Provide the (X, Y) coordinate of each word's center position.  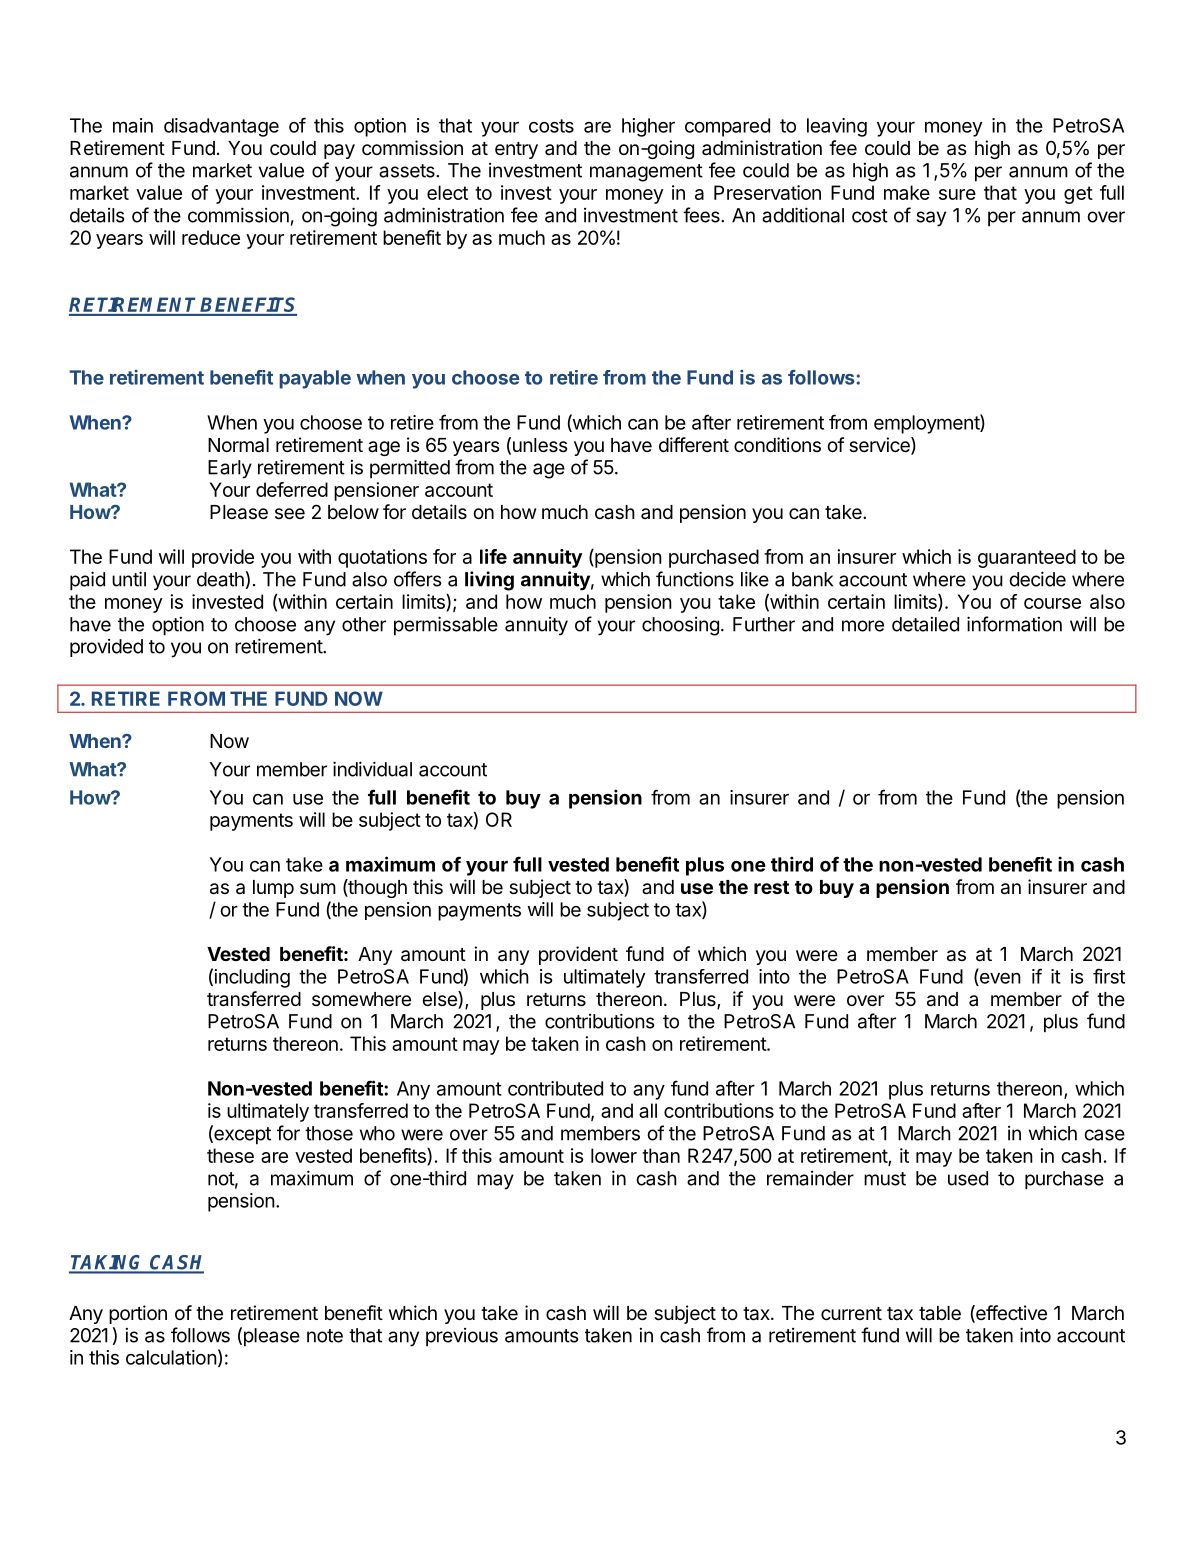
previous (462, 1337)
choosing (680, 626)
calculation (171, 1357)
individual (372, 769)
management (646, 173)
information (1014, 624)
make (907, 192)
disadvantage (221, 127)
